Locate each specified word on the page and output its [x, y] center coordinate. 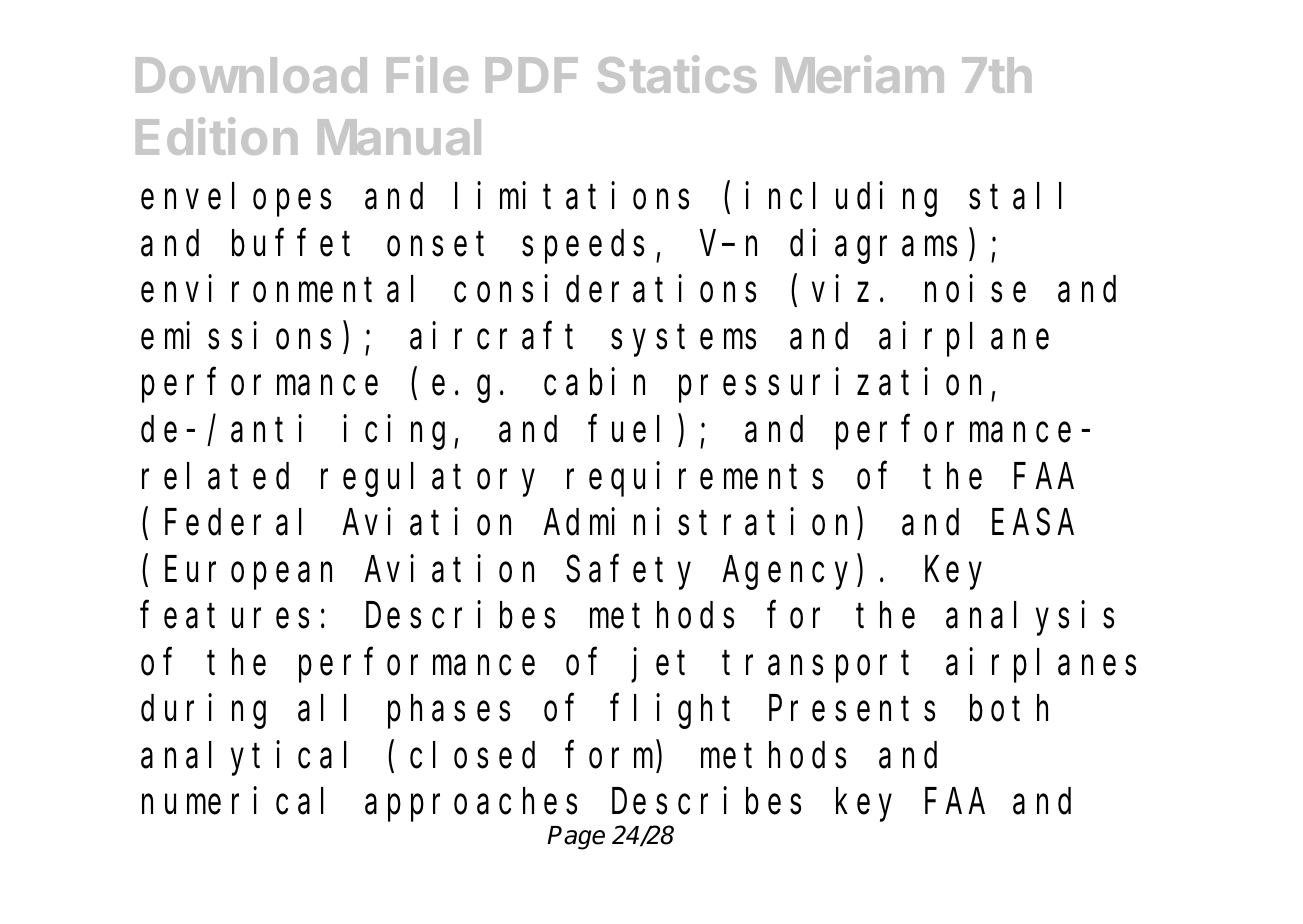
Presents [852, 710]
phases [449, 712]
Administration [700, 524]
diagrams [873, 246]
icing [399, 433]
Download [251, 75]
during [203, 712]
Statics [677, 74]
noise [975, 289]
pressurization [835, 386]
